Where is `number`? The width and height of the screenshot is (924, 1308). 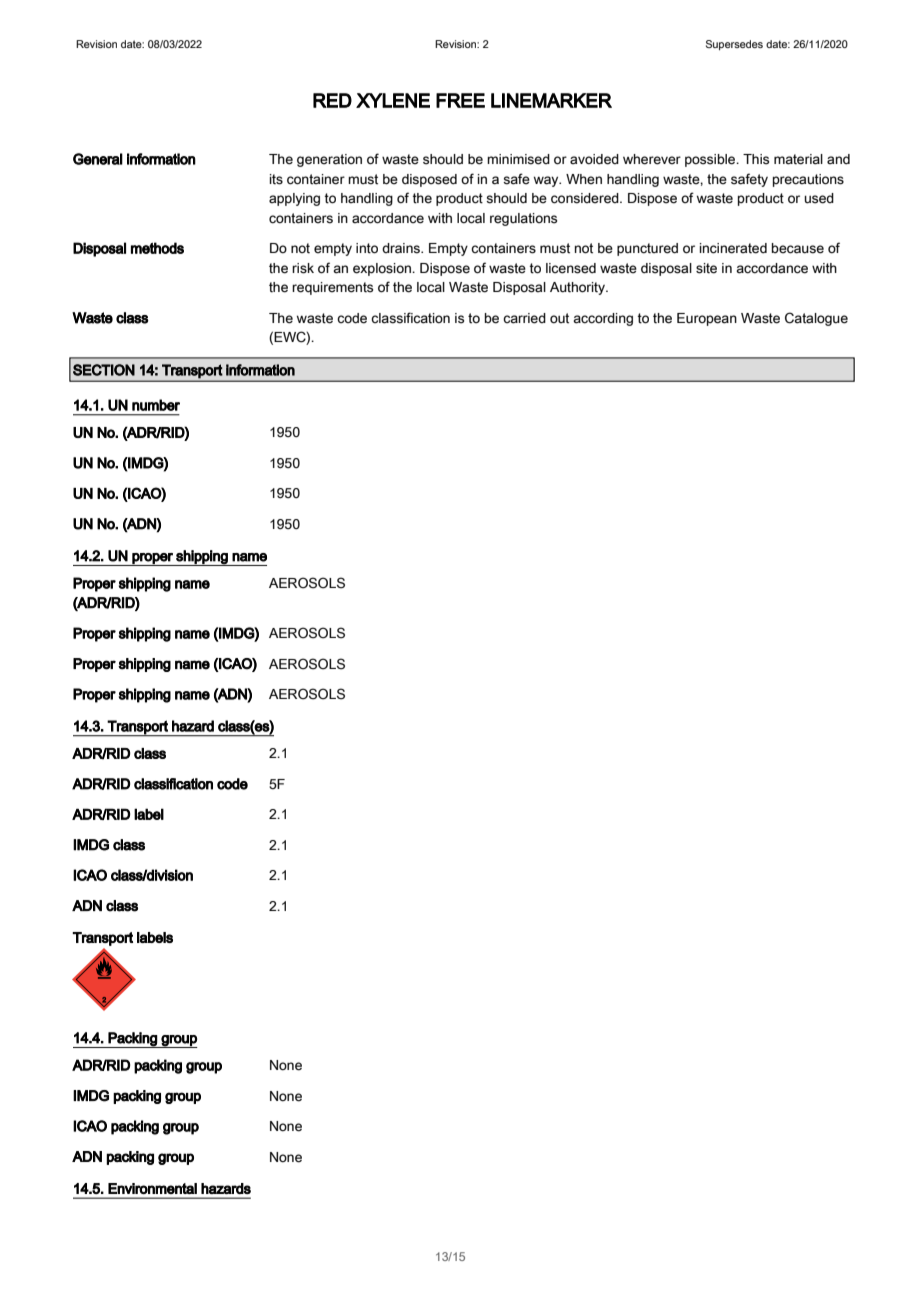
number is located at coordinates (156, 405).
